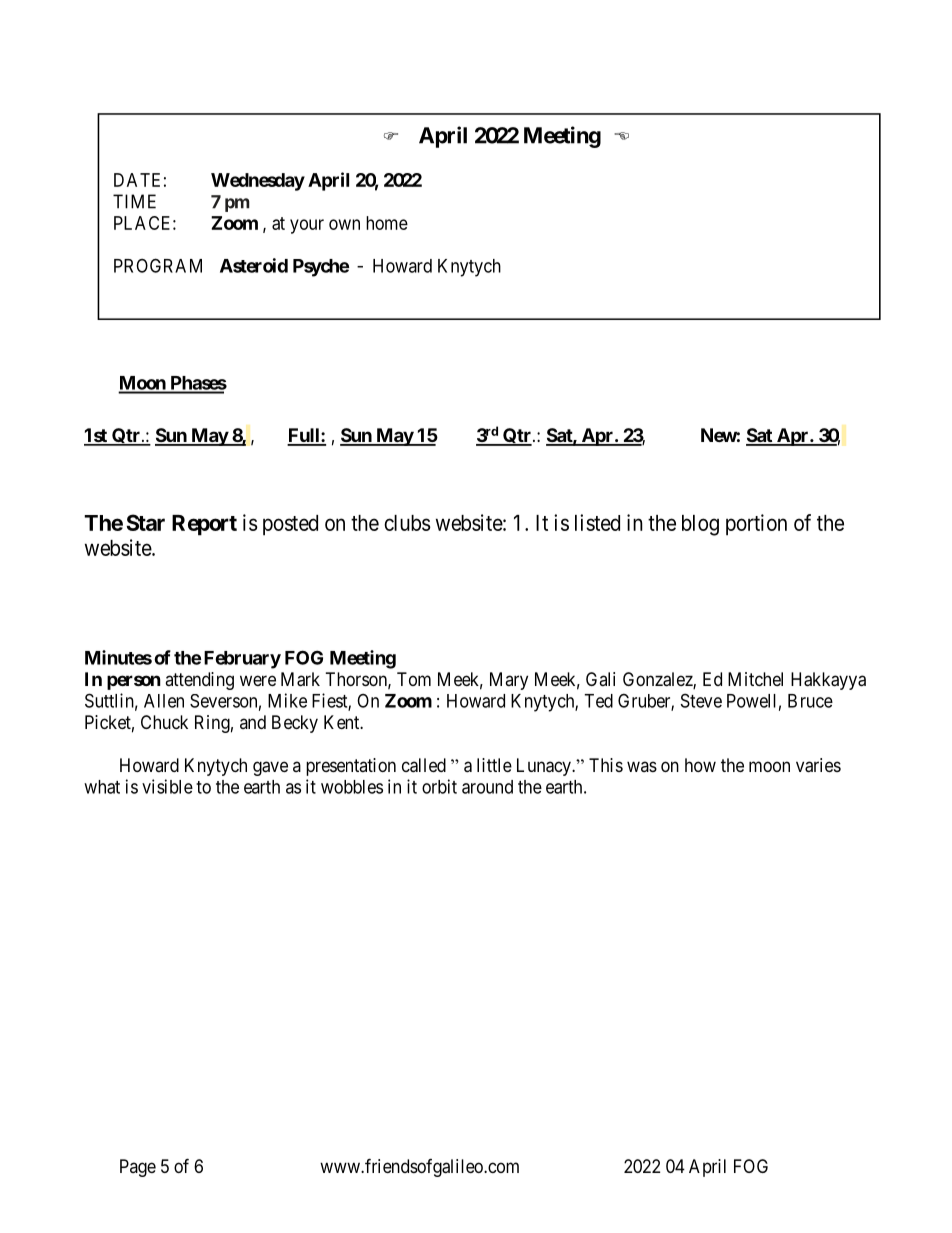 The width and height of the screenshot is (952, 1233). I want to click on Page, so click(138, 1168).
